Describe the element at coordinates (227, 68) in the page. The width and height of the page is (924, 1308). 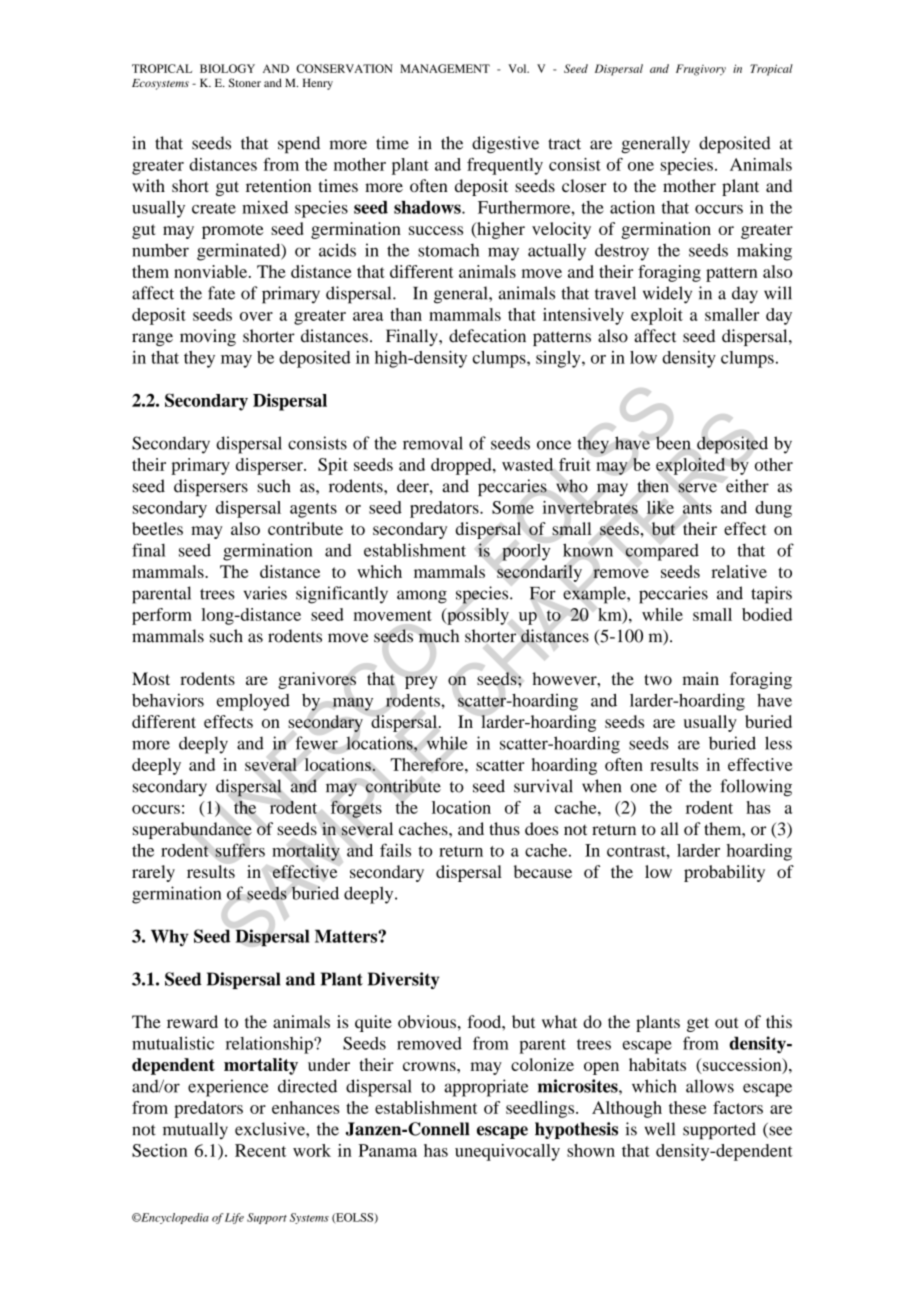
I see `BIOLOGY` at that location.
